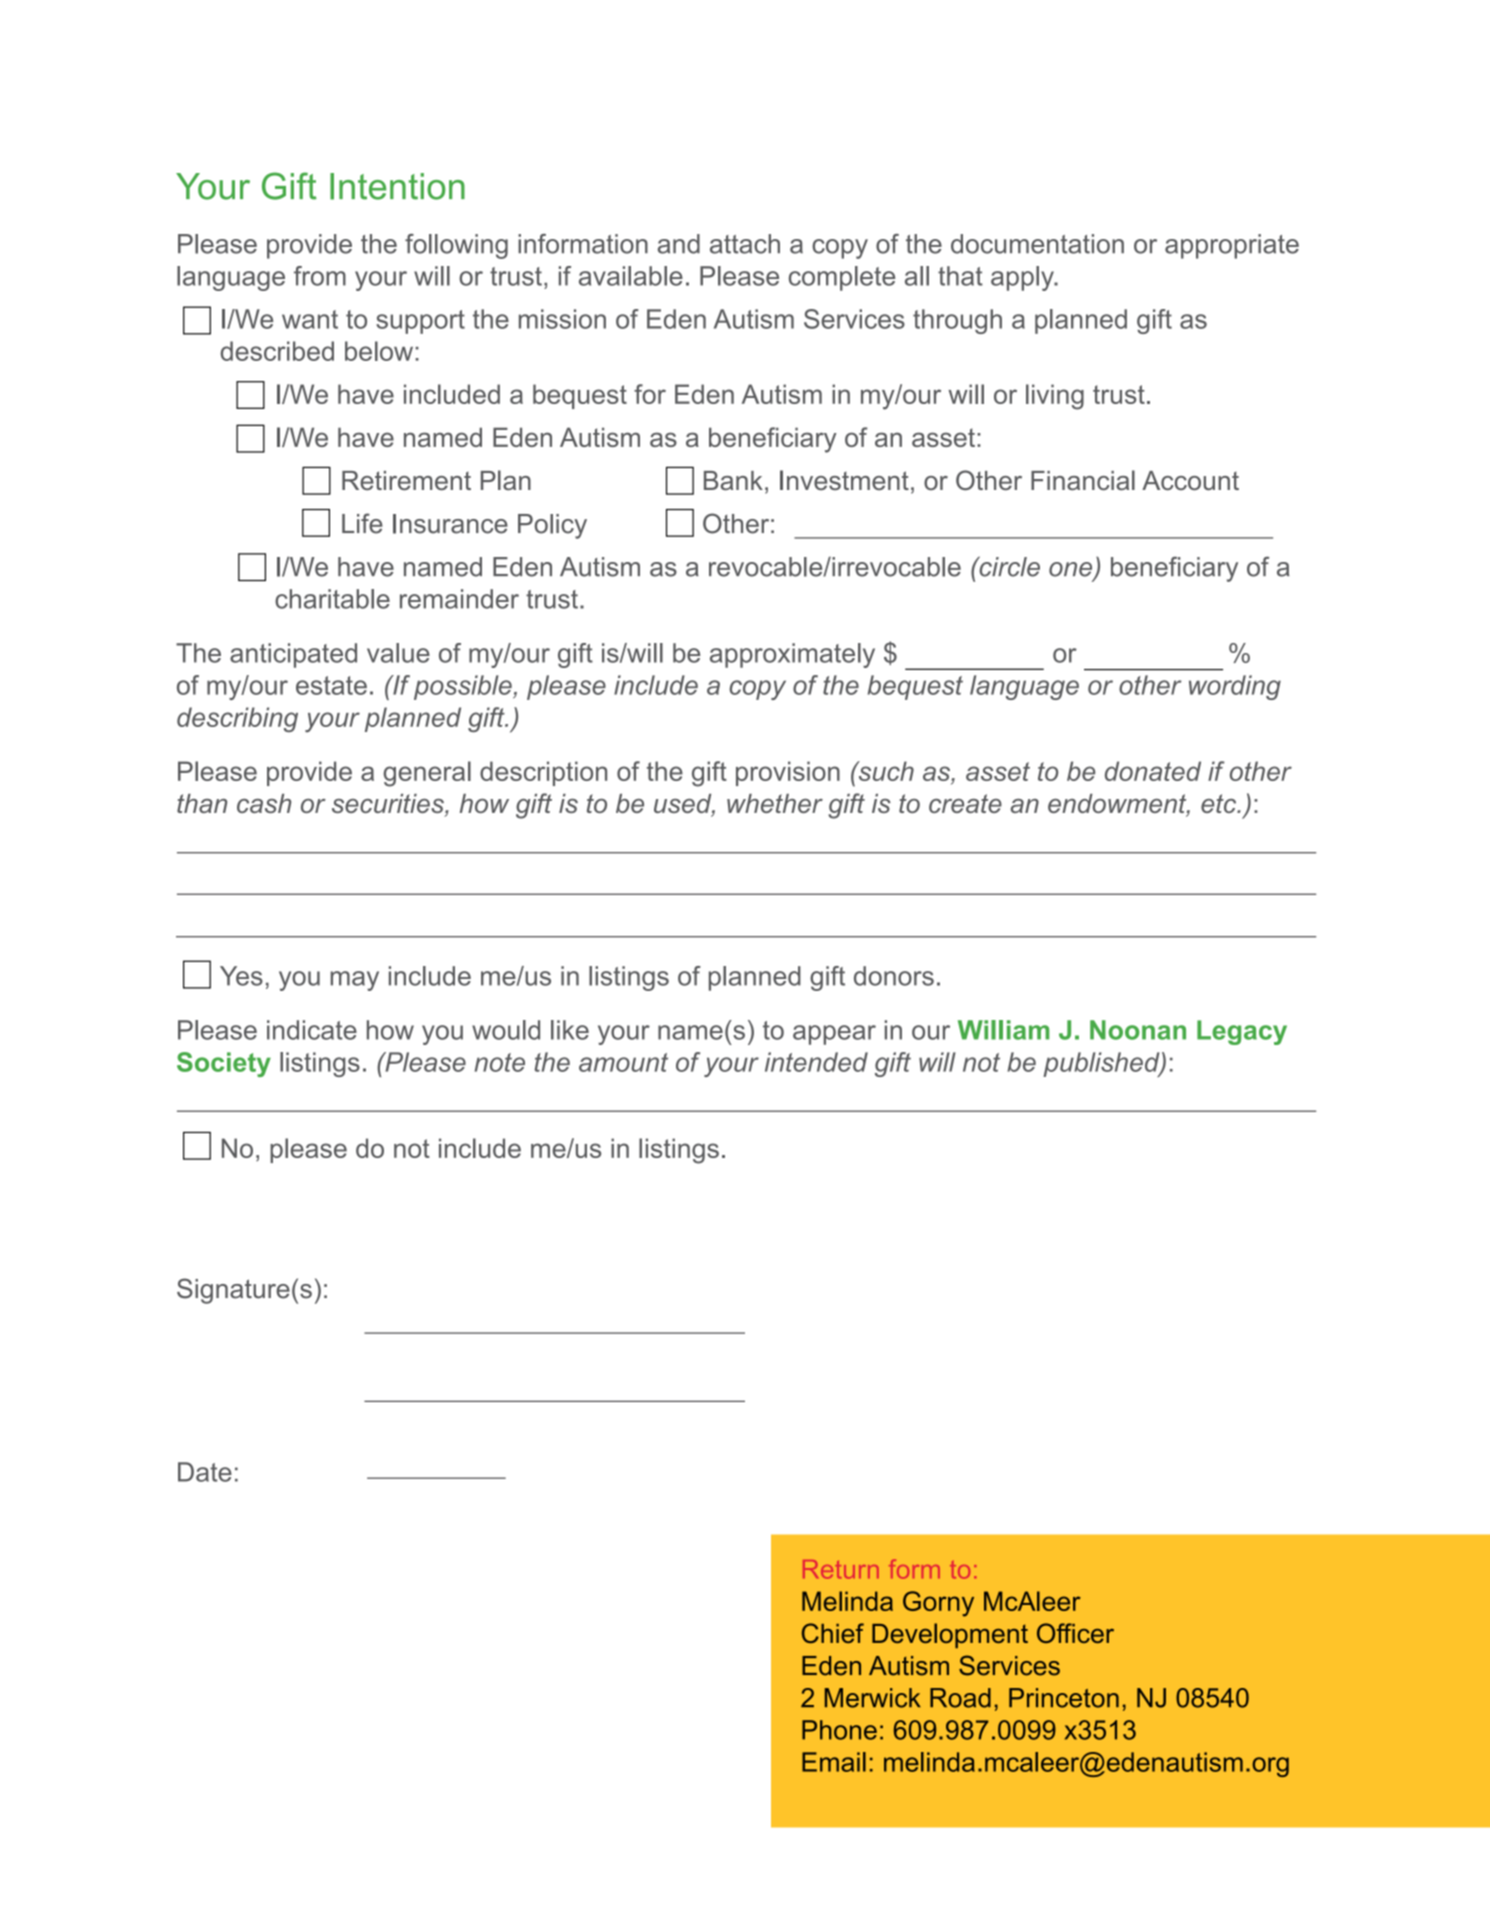 The height and width of the screenshot is (1929, 1490). I want to click on Society, so click(224, 1064).
